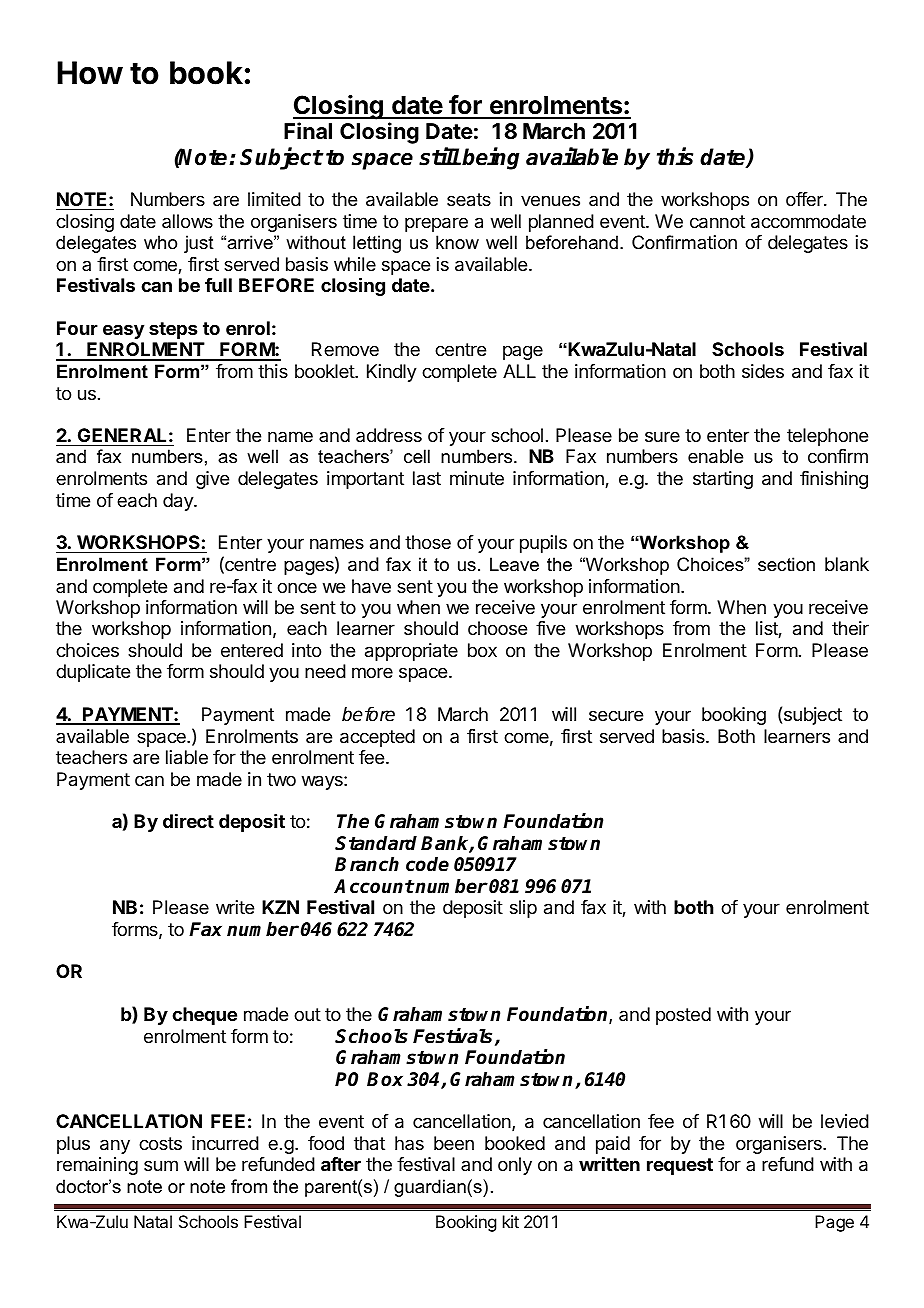 Image resolution: width=924 pixels, height=1308 pixels. What do you see at coordinates (93, 673) in the screenshot?
I see `duplicate` at bounding box center [93, 673].
